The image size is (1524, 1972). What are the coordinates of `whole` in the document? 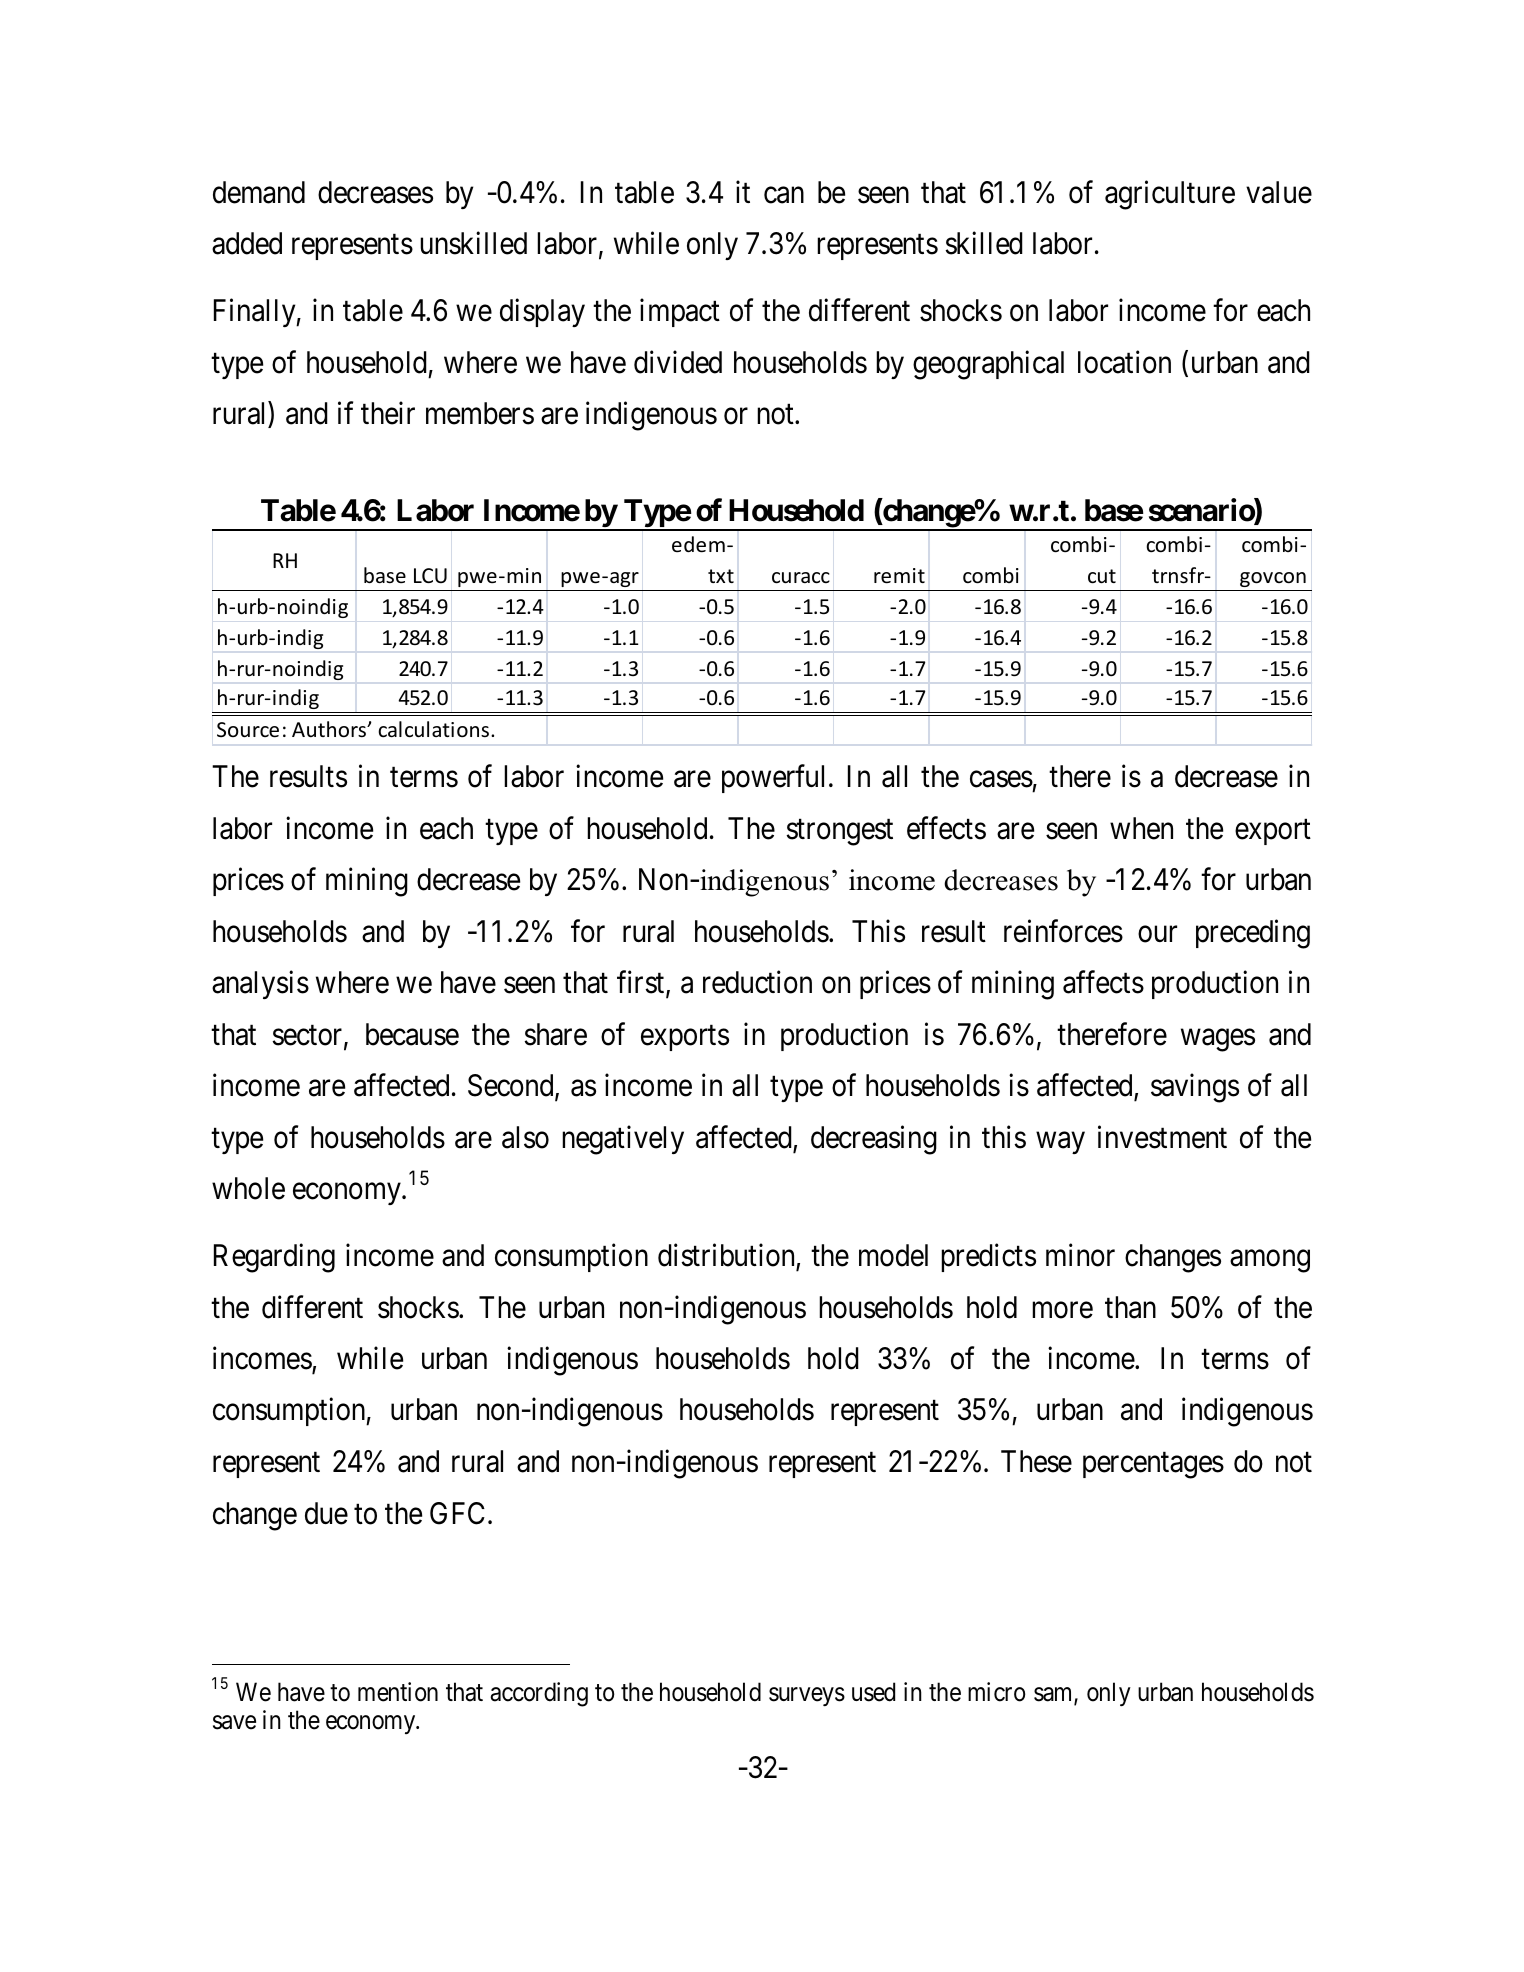 It's located at (248, 1188).
